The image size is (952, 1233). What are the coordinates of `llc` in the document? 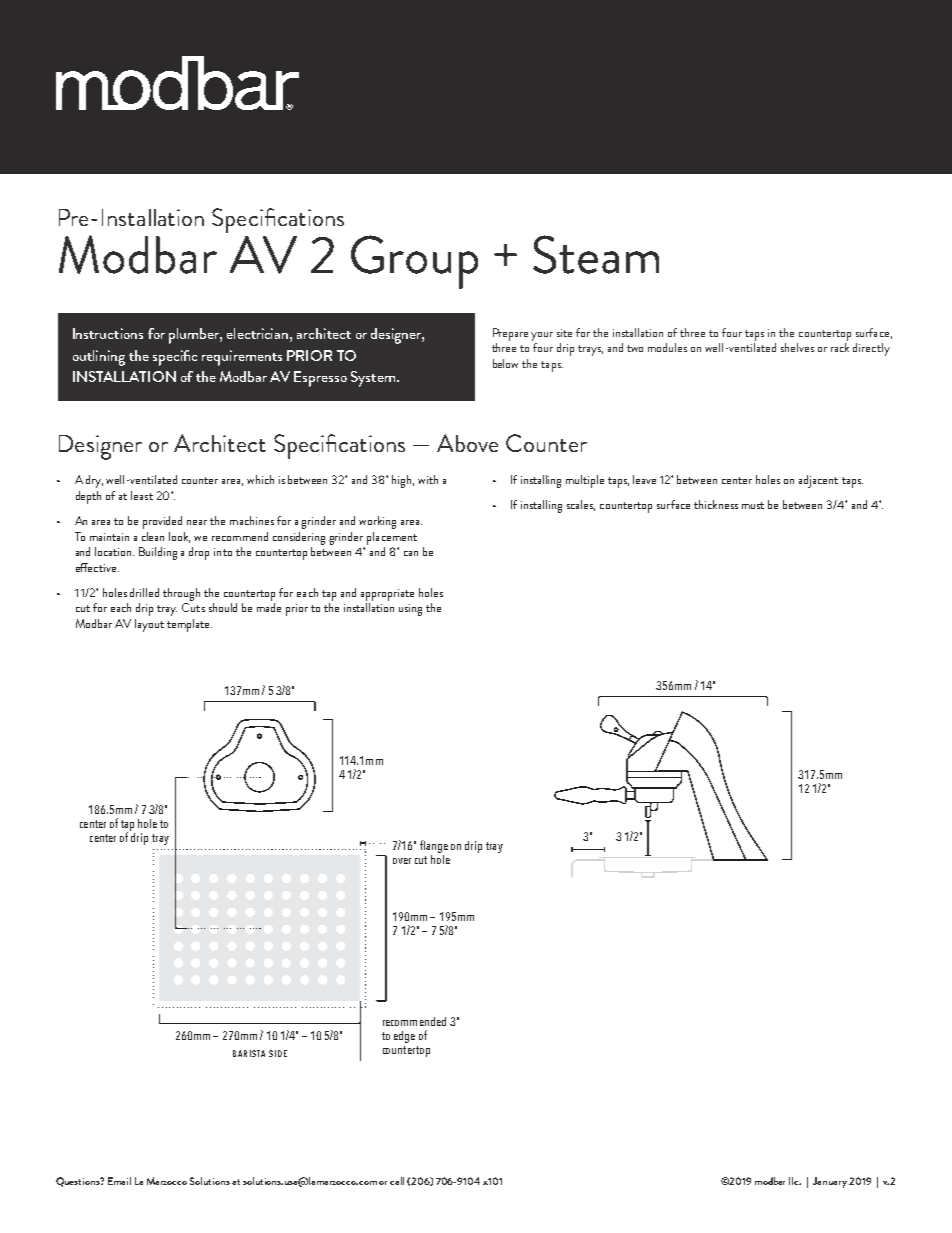 It's located at (795, 1181).
